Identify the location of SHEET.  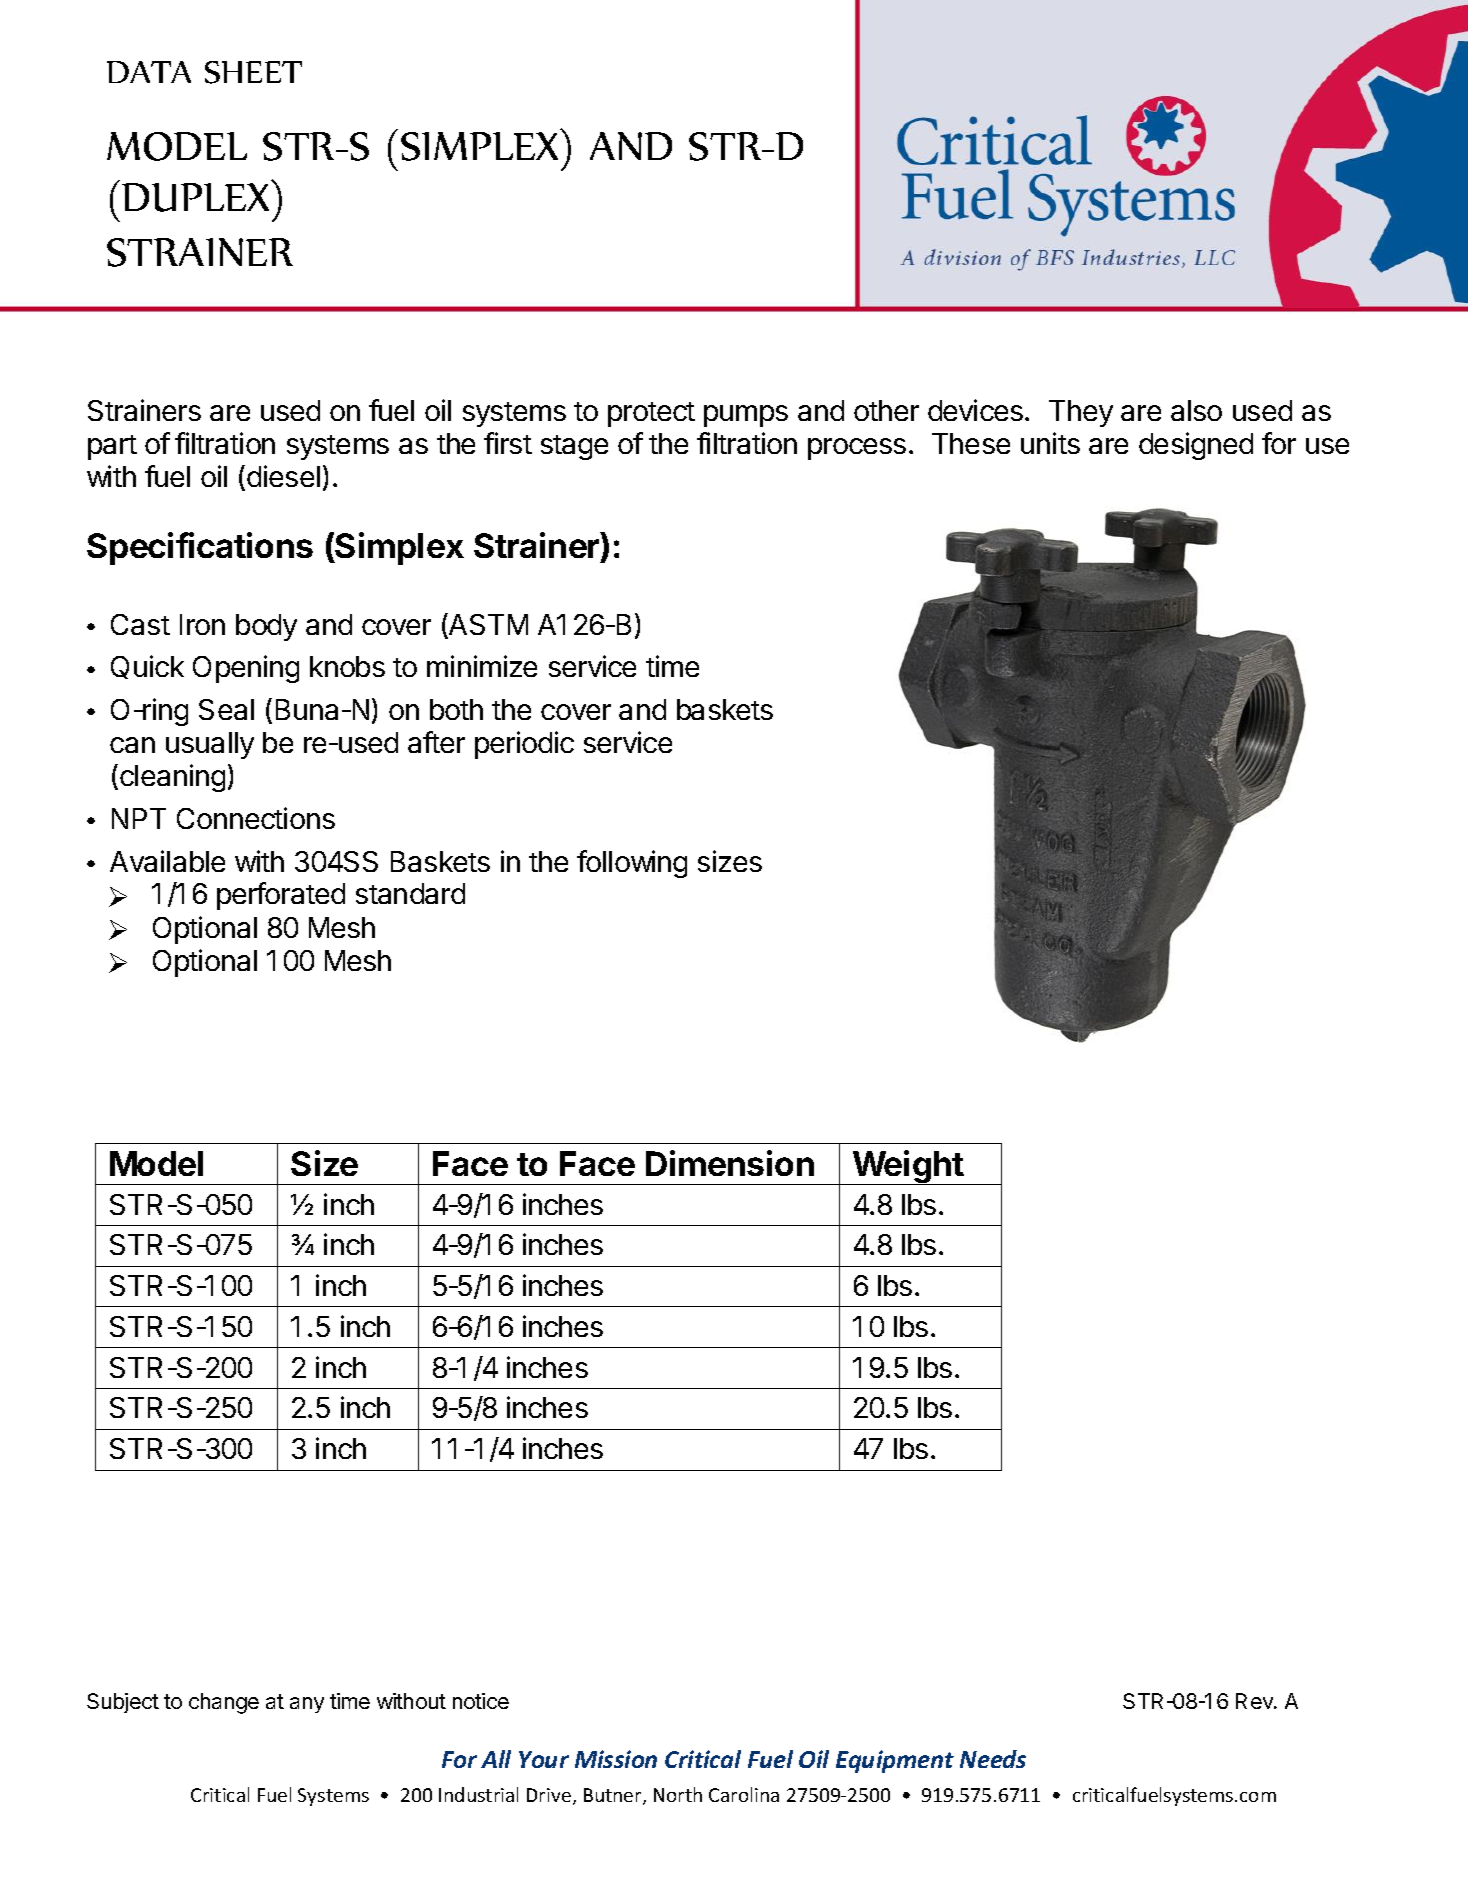
(253, 72).
